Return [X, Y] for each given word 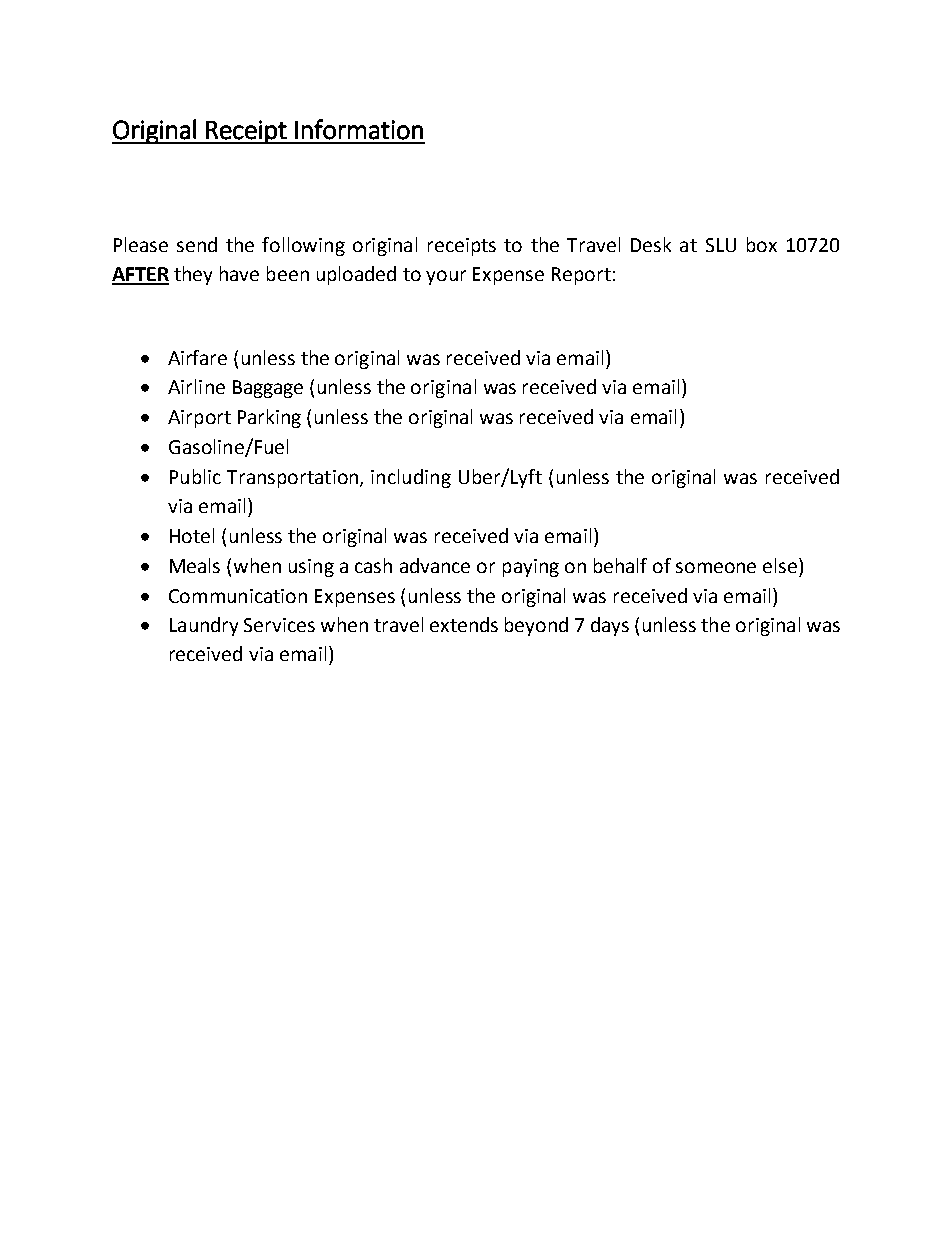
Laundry [204, 626]
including [411, 478]
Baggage [268, 389]
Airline [196, 386]
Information [359, 129]
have [239, 273]
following [303, 246]
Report [581, 276]
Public [195, 476]
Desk [651, 244]
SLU [721, 245]
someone [716, 567]
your [446, 277]
